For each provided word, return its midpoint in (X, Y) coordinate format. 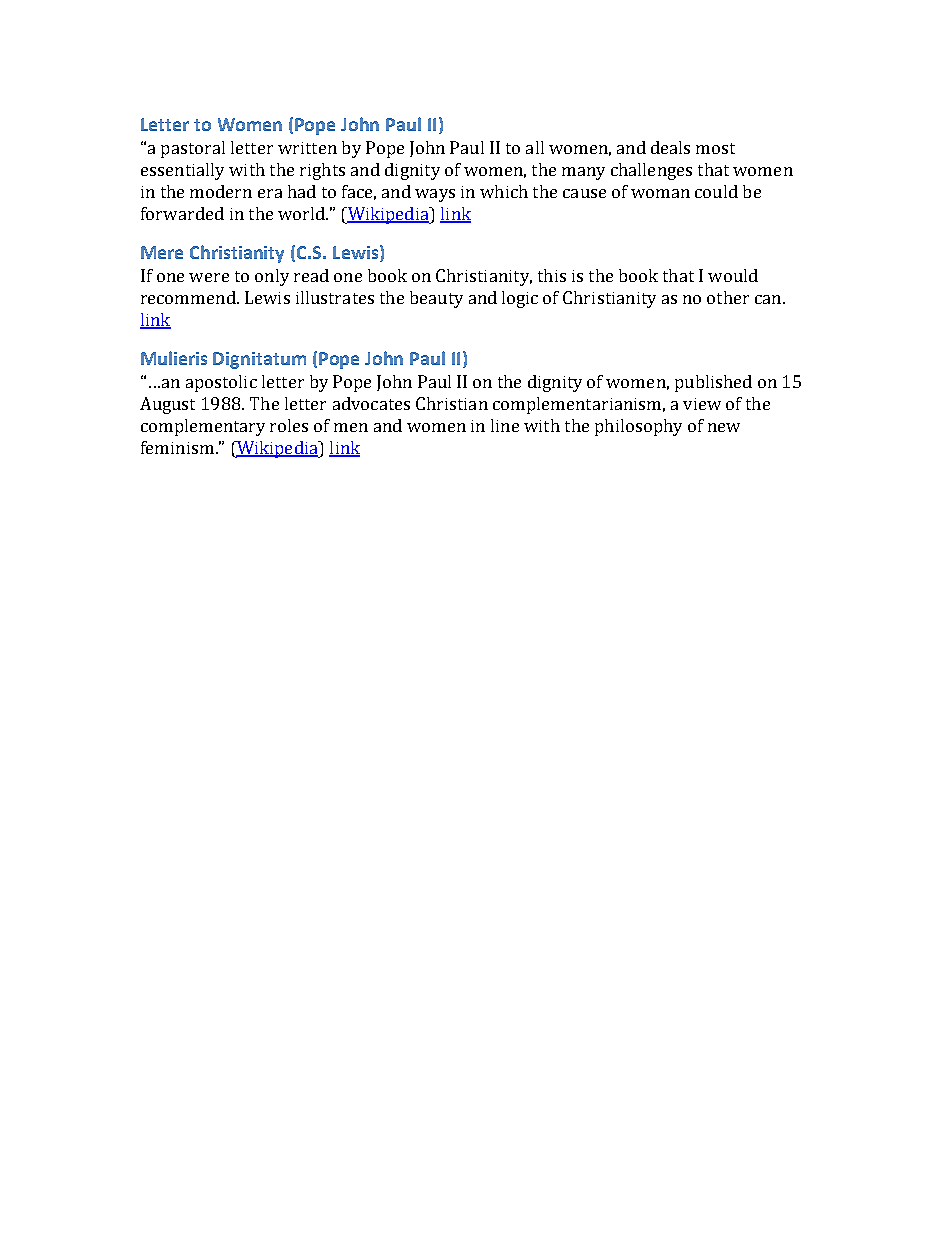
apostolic (221, 383)
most (715, 148)
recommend (189, 297)
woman (660, 193)
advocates (371, 403)
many (583, 173)
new (724, 427)
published (713, 383)
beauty (436, 299)
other (728, 297)
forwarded (182, 213)
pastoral (193, 149)
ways (435, 195)
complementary (203, 427)
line (505, 425)
